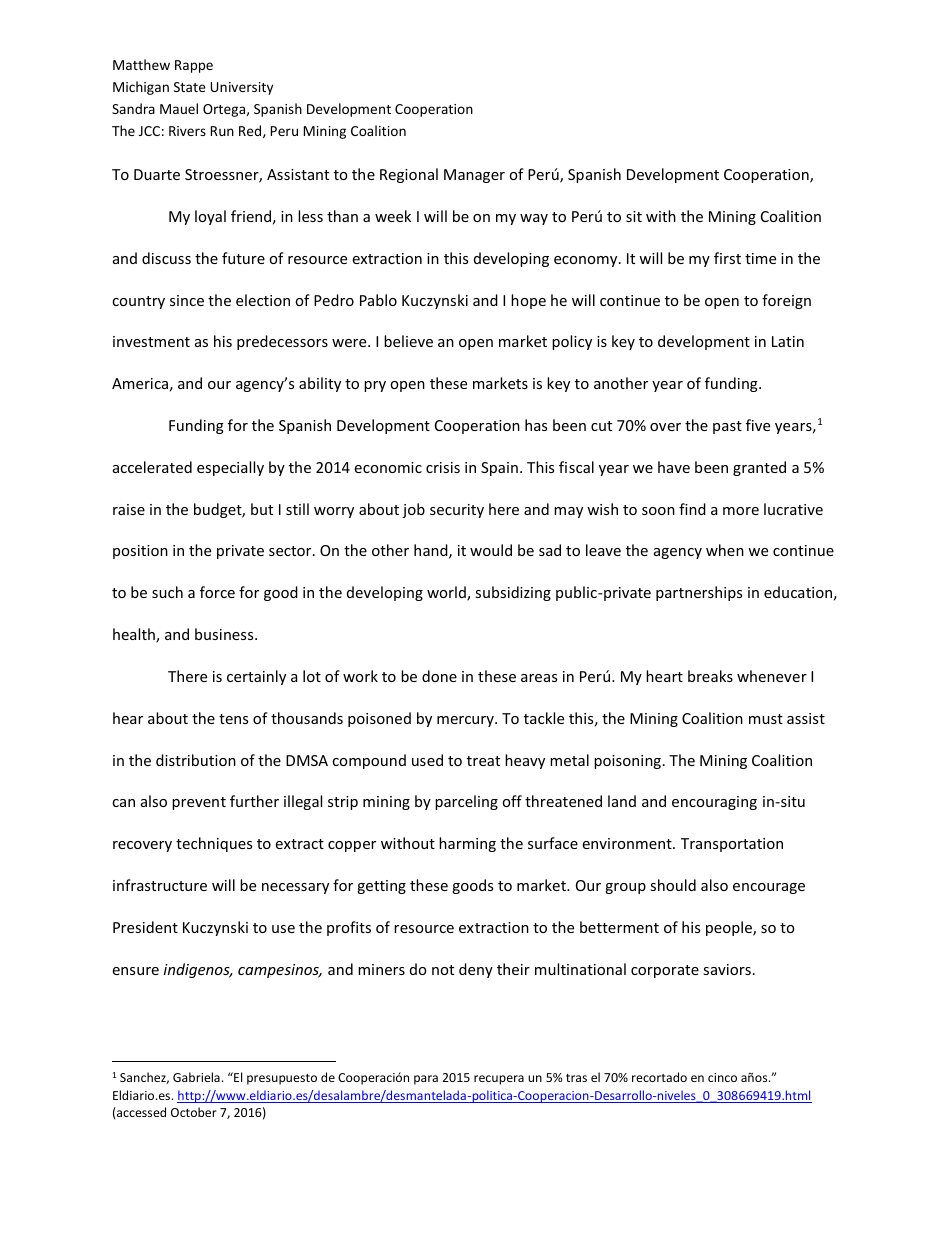  I want to click on tens, so click(233, 719).
